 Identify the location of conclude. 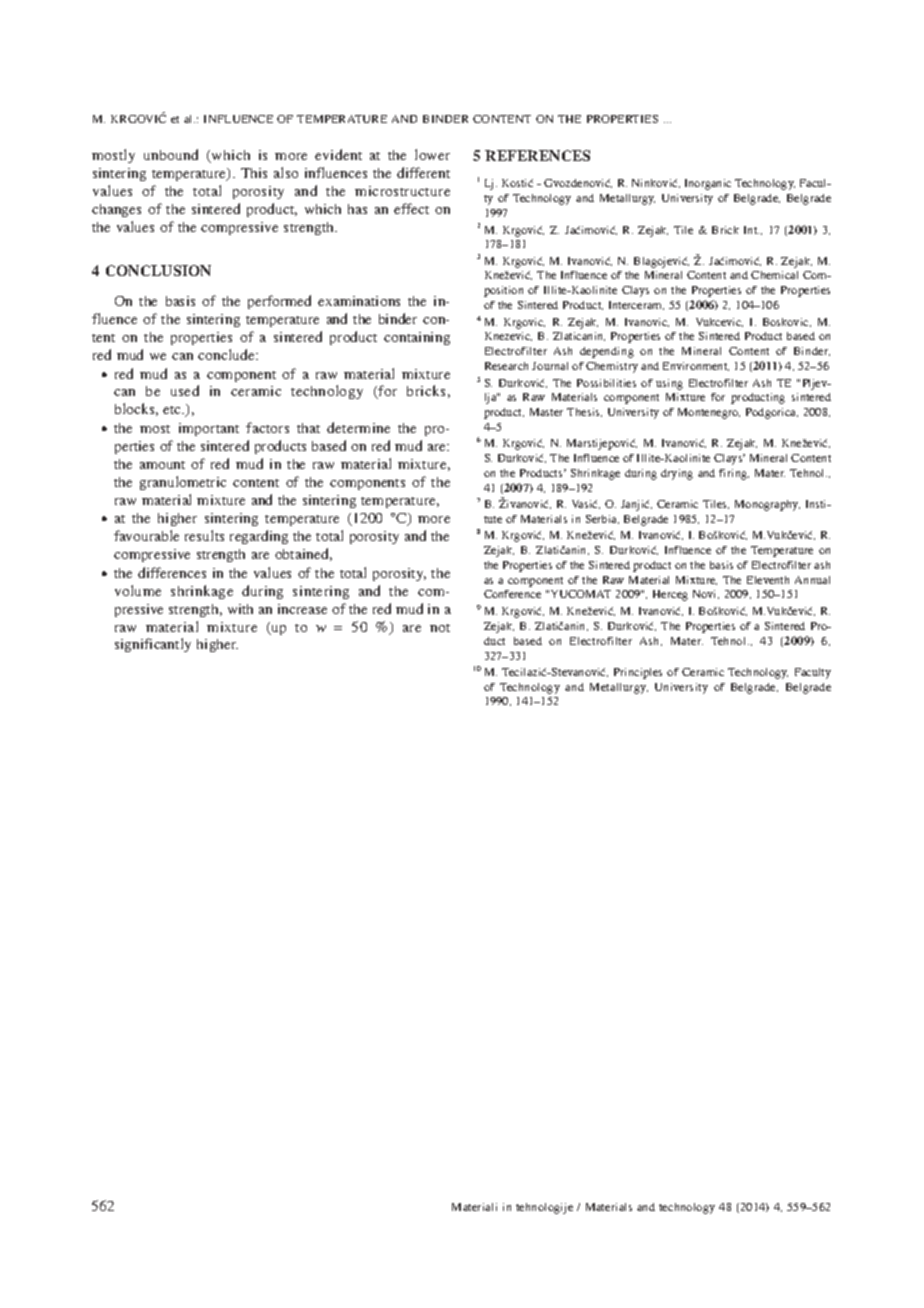
(227, 354).
